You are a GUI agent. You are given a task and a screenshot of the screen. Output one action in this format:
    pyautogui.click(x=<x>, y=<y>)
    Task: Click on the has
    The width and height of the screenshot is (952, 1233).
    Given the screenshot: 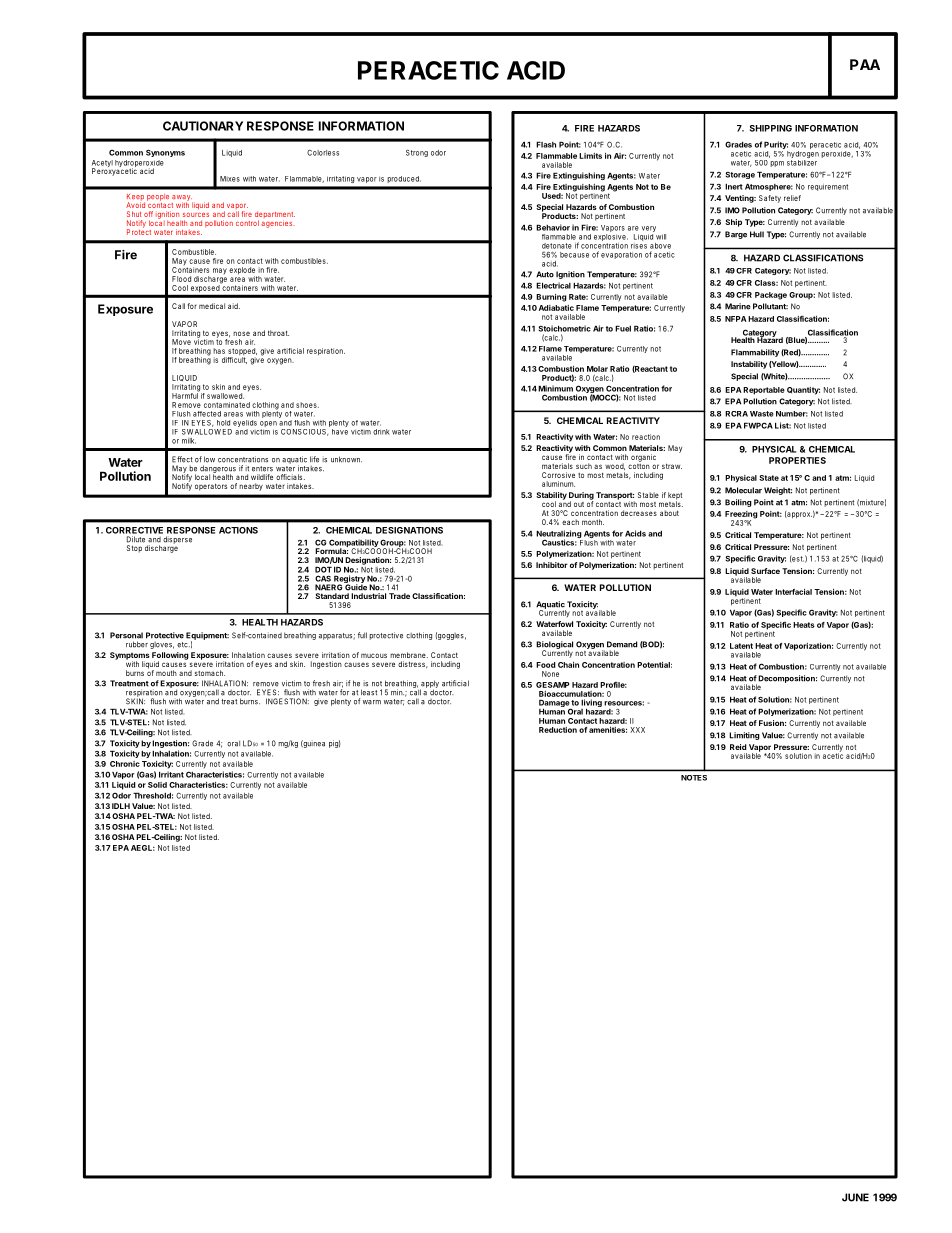 What is the action you would take?
    pyautogui.click(x=219, y=351)
